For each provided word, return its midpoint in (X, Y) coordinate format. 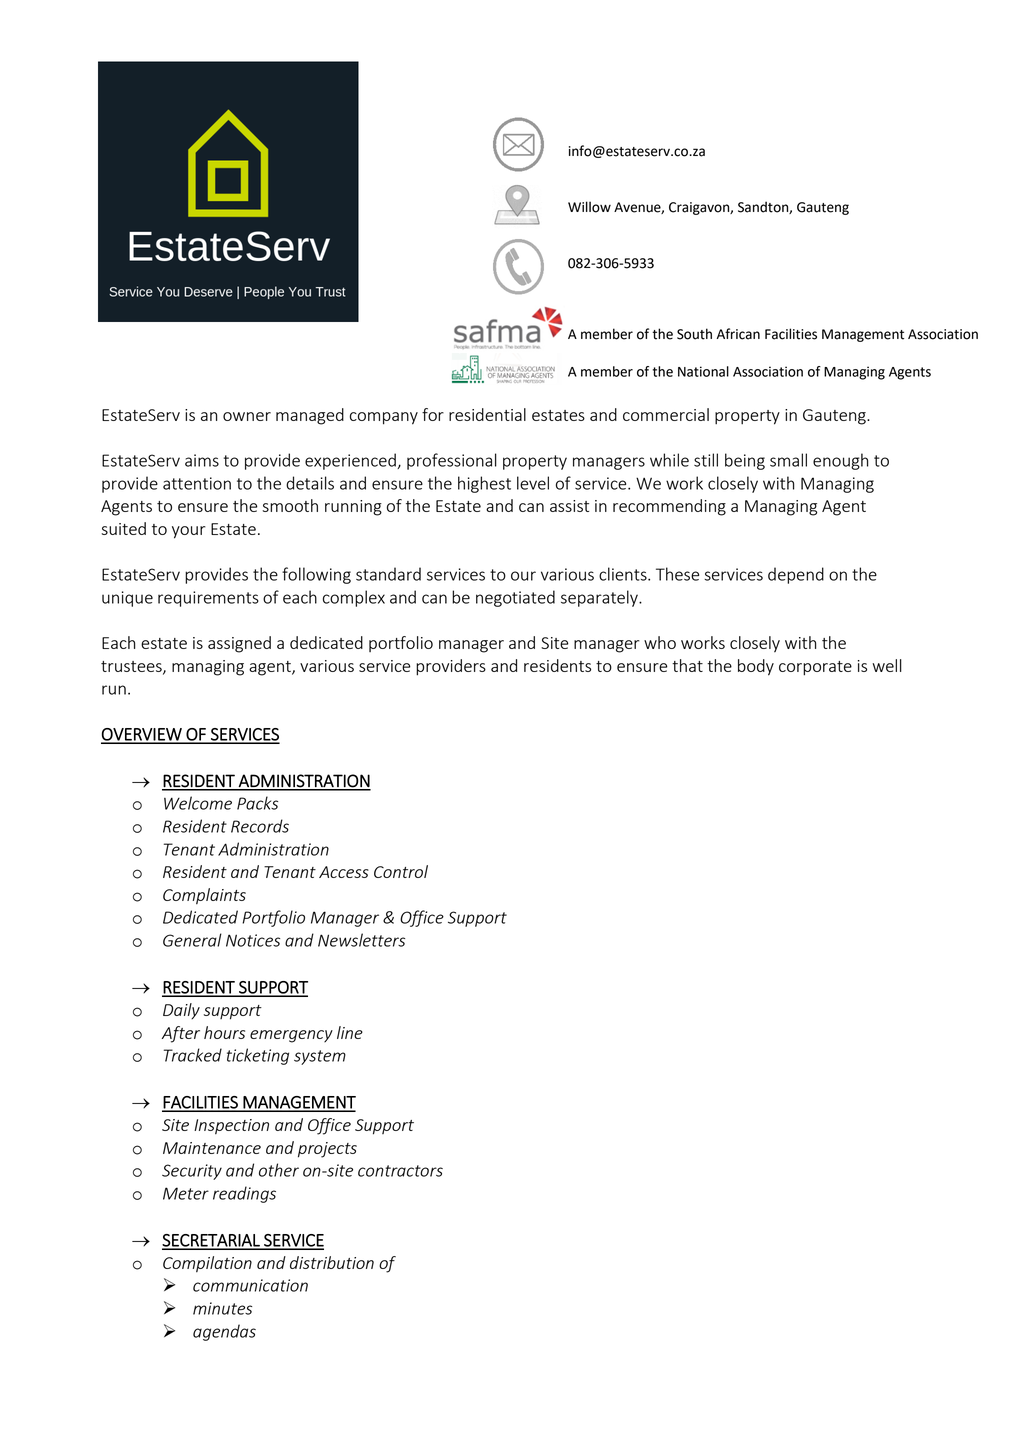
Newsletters (361, 940)
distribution (332, 1262)
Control (401, 871)
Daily (181, 1011)
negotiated (515, 598)
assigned (239, 644)
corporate (815, 668)
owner (247, 416)
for (433, 414)
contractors (400, 1171)
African (738, 334)
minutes (222, 1308)
